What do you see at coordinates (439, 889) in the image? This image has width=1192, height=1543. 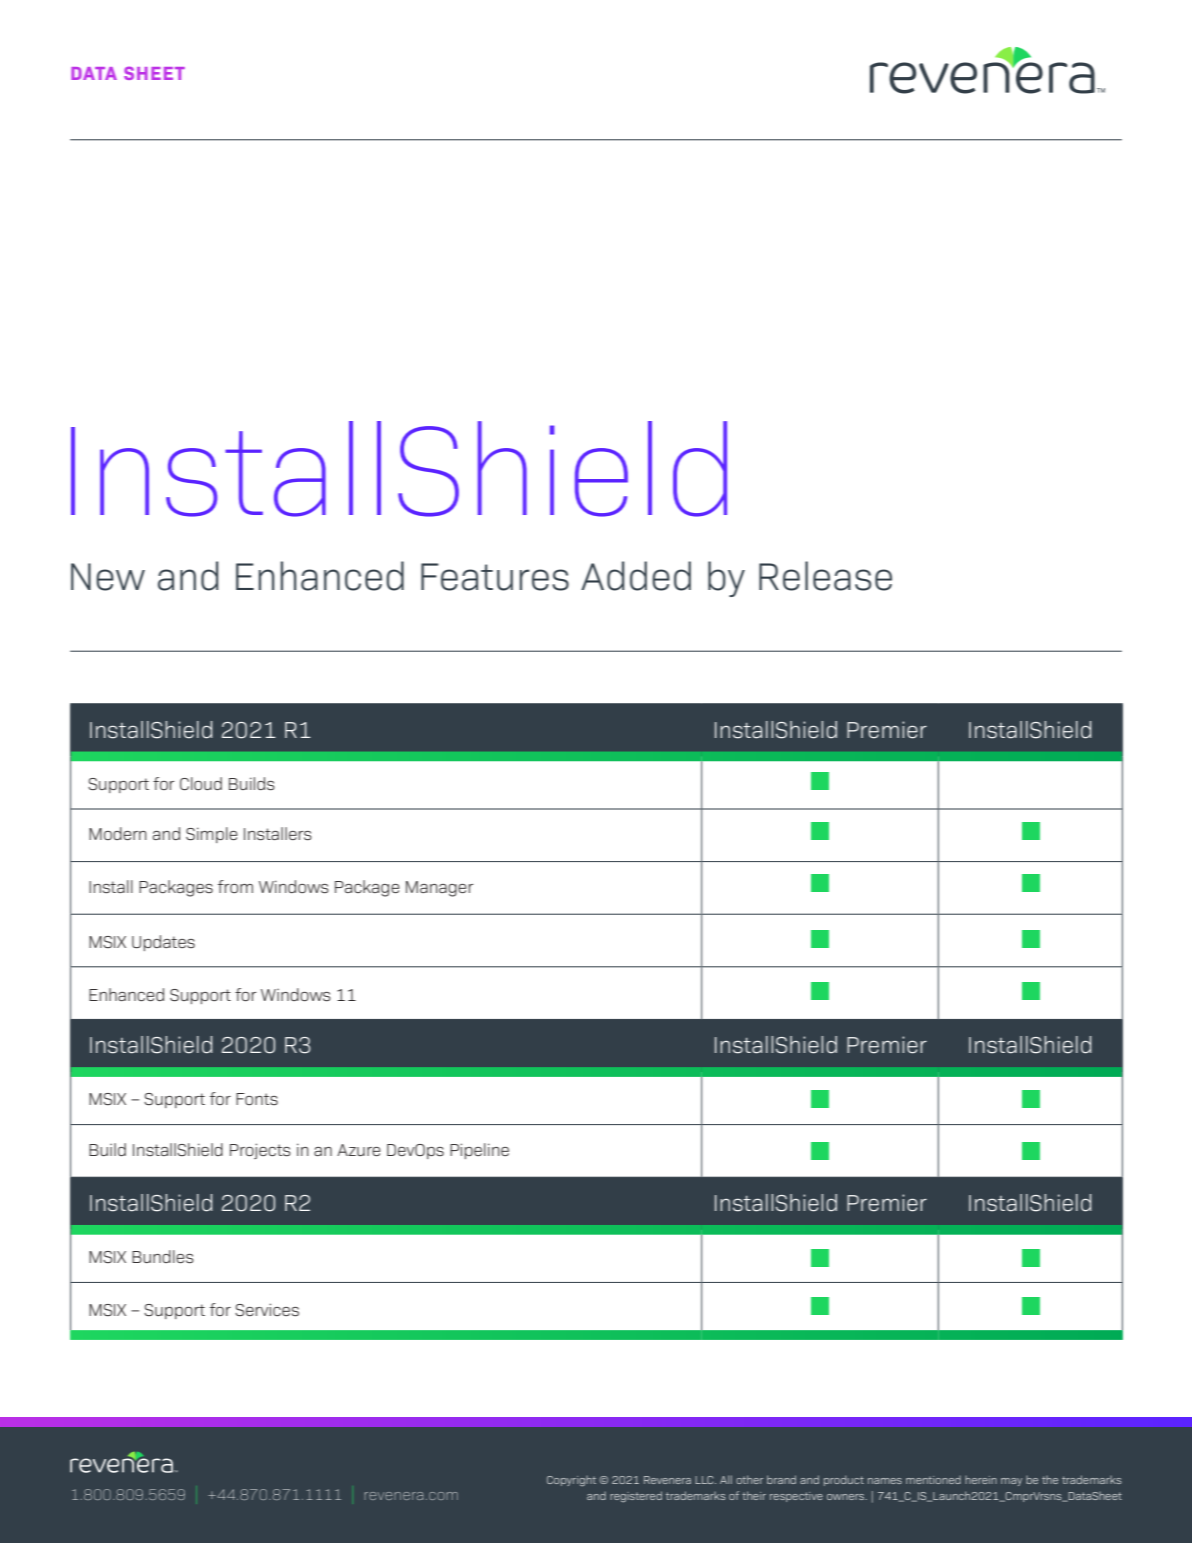 I see `Manager` at bounding box center [439, 889].
